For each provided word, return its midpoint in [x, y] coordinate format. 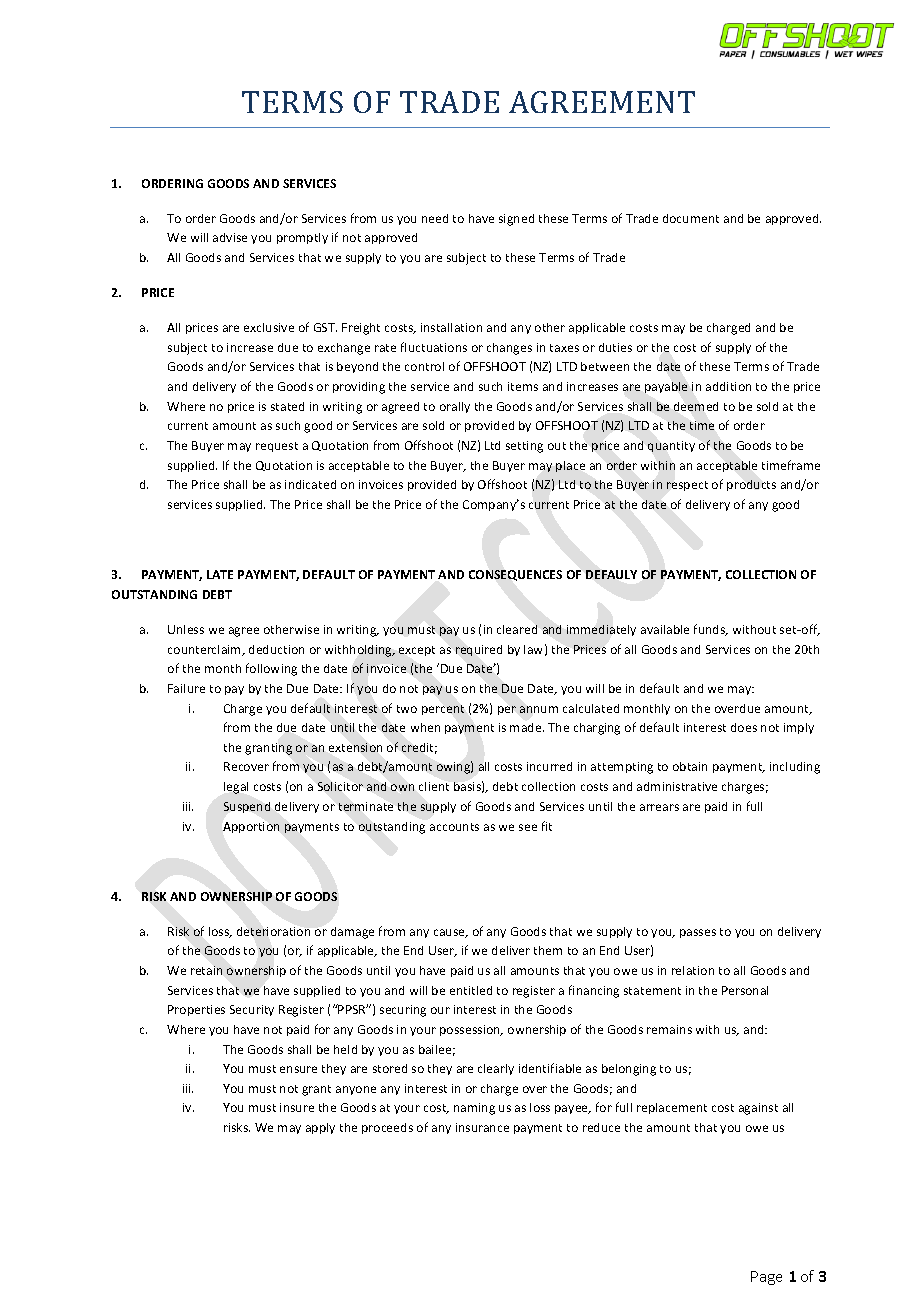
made [527, 727]
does [744, 727]
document [691, 218]
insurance [482, 1127]
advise [230, 237]
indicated [310, 484]
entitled [471, 990]
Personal [745, 990]
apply [320, 1128]
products [751, 485]
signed [516, 220]
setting [524, 447]
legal [236, 788]
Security [252, 1010]
